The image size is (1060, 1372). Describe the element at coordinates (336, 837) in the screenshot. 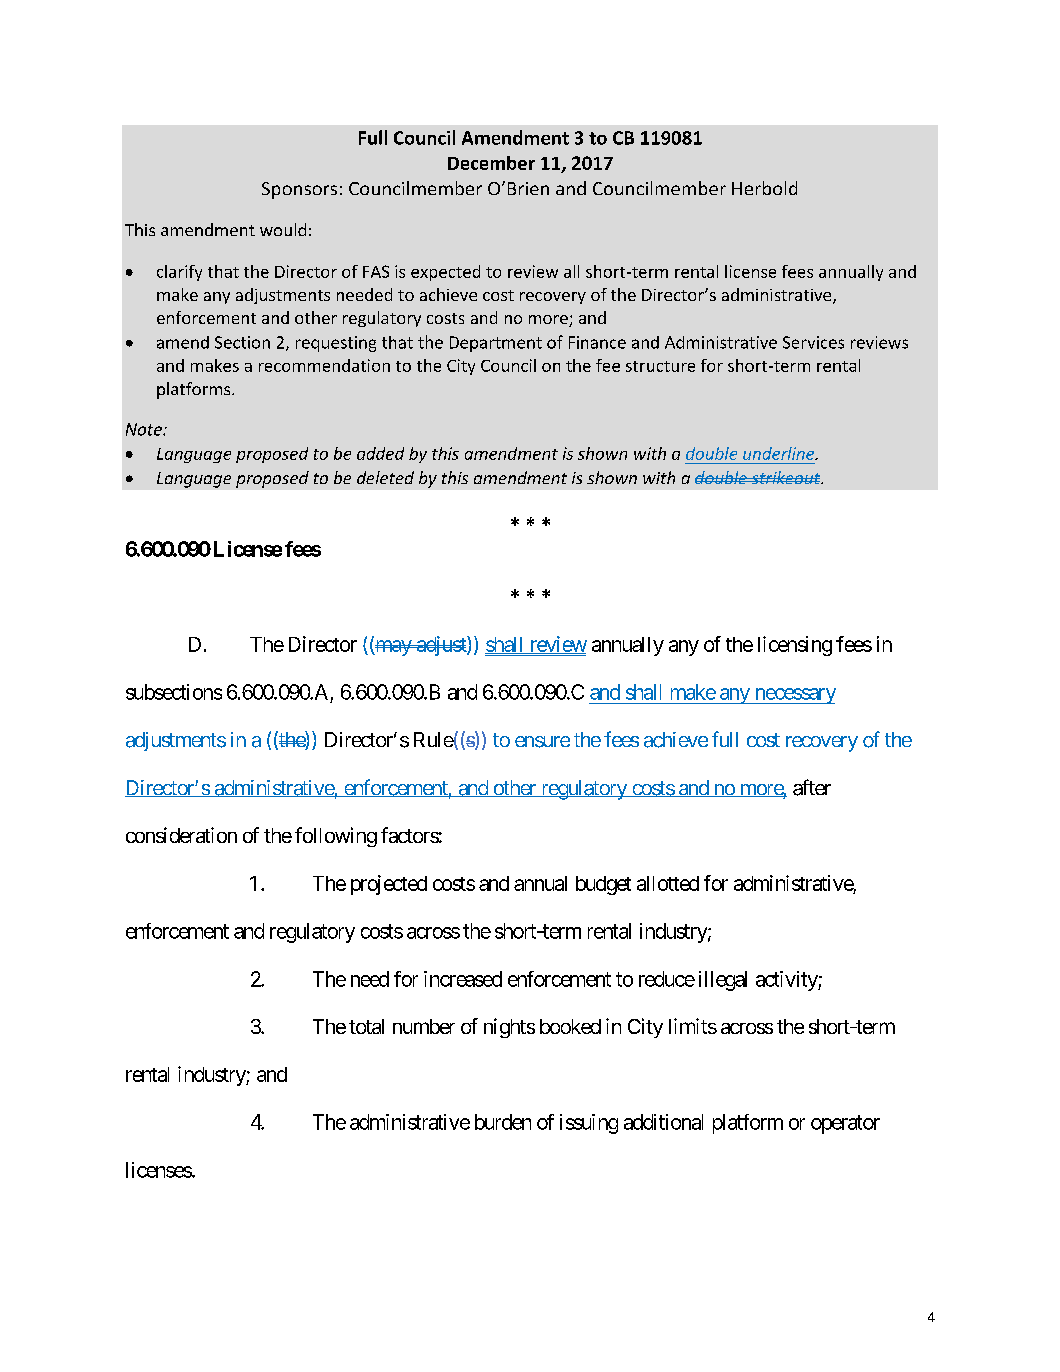

I see `following` at that location.
